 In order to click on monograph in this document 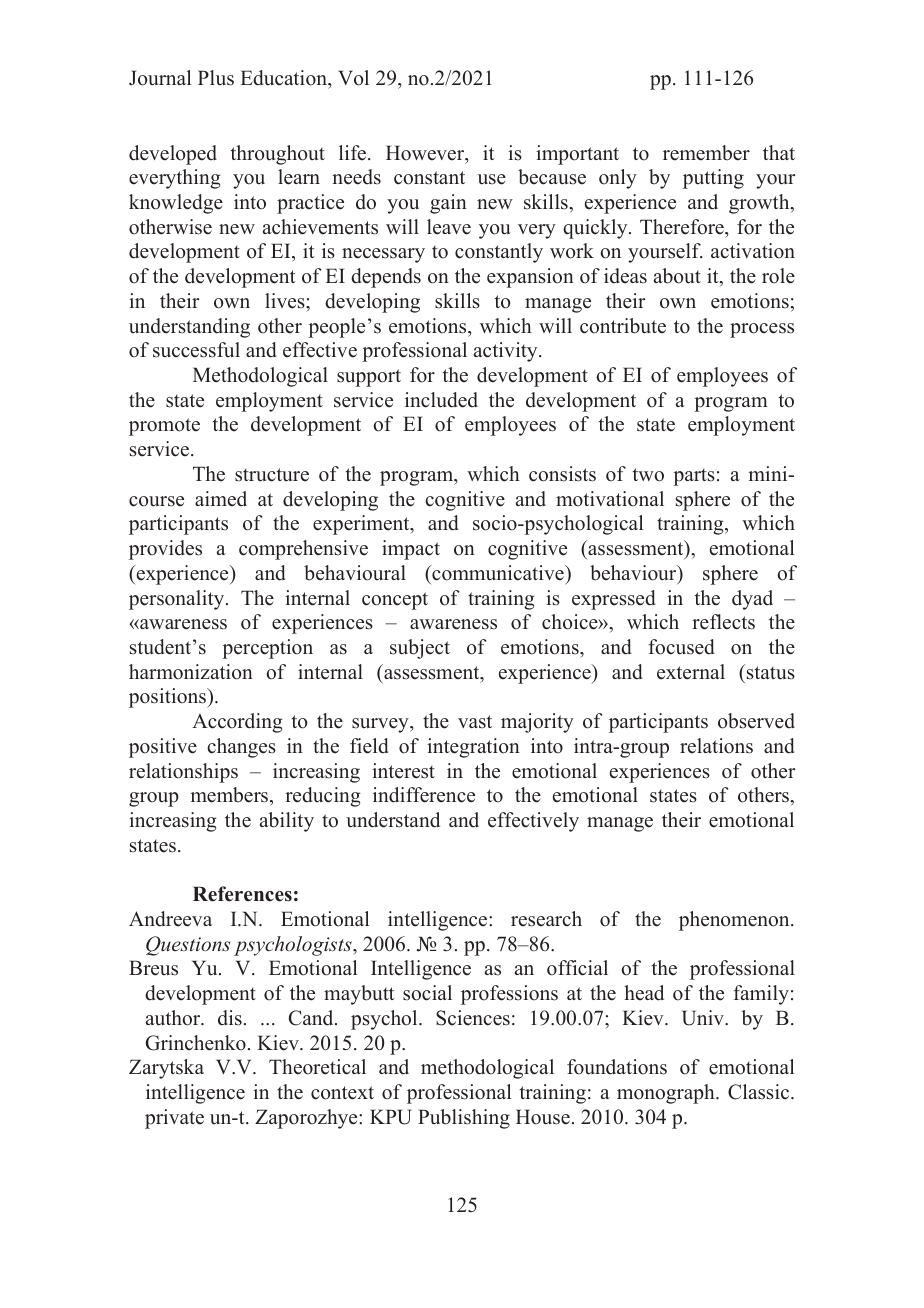, I will do `click(667, 1094)`.
